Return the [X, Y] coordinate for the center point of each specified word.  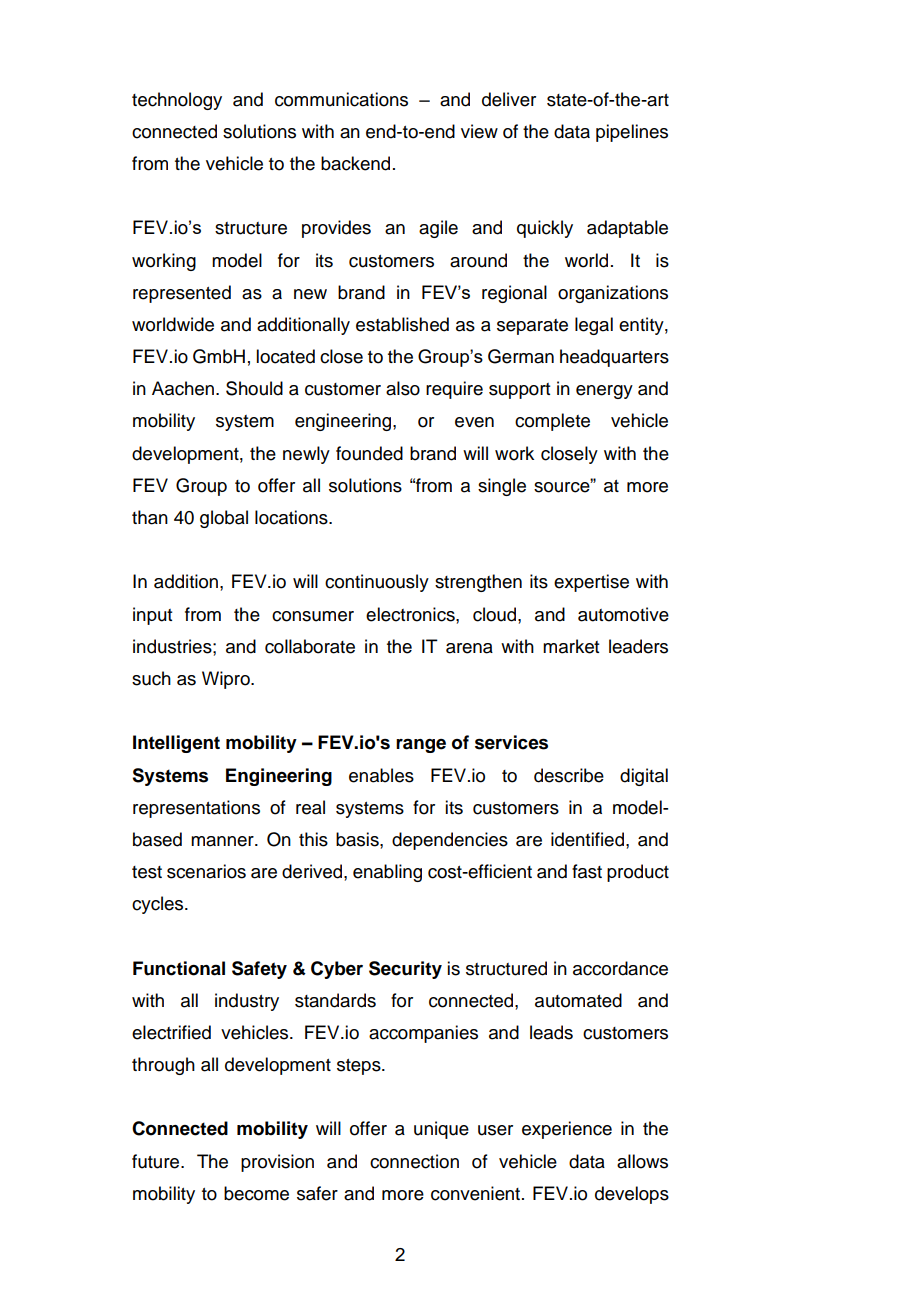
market [571, 646]
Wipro [227, 680]
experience [567, 1130]
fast [587, 871]
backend [355, 163]
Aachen [183, 388]
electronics [411, 614]
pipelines [632, 133]
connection [414, 1161]
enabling [387, 873]
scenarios [206, 871]
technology [177, 101]
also [403, 388]
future [157, 1161]
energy [604, 392]
